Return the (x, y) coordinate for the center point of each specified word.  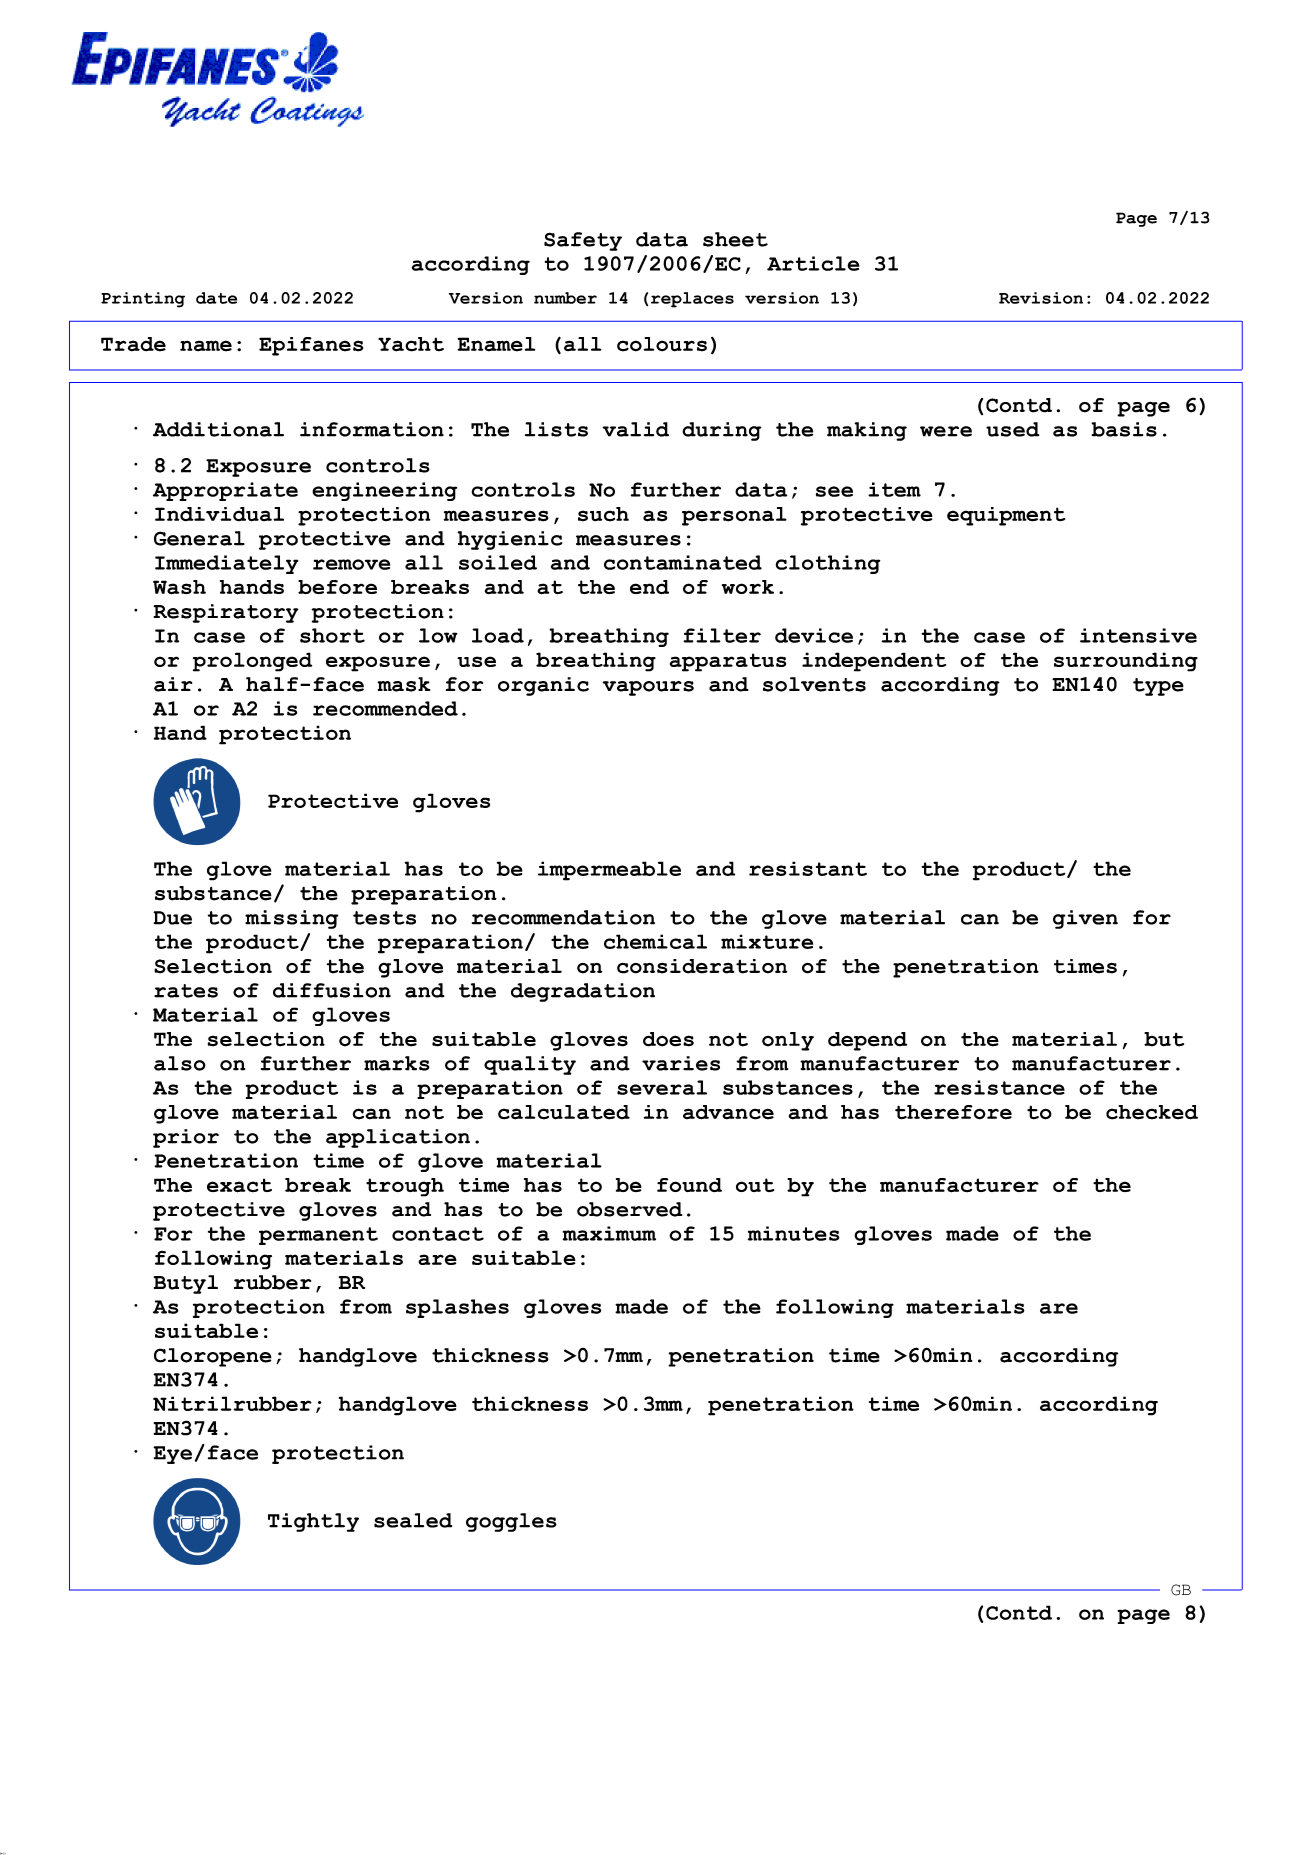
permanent (318, 1236)
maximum (609, 1233)
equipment (1006, 516)
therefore (953, 1112)
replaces (692, 300)
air (173, 684)
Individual (219, 514)
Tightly (313, 1522)
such (603, 514)
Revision (1041, 298)
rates (186, 991)
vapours (648, 688)
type (1158, 687)
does (668, 1039)
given (1085, 919)
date (216, 298)
